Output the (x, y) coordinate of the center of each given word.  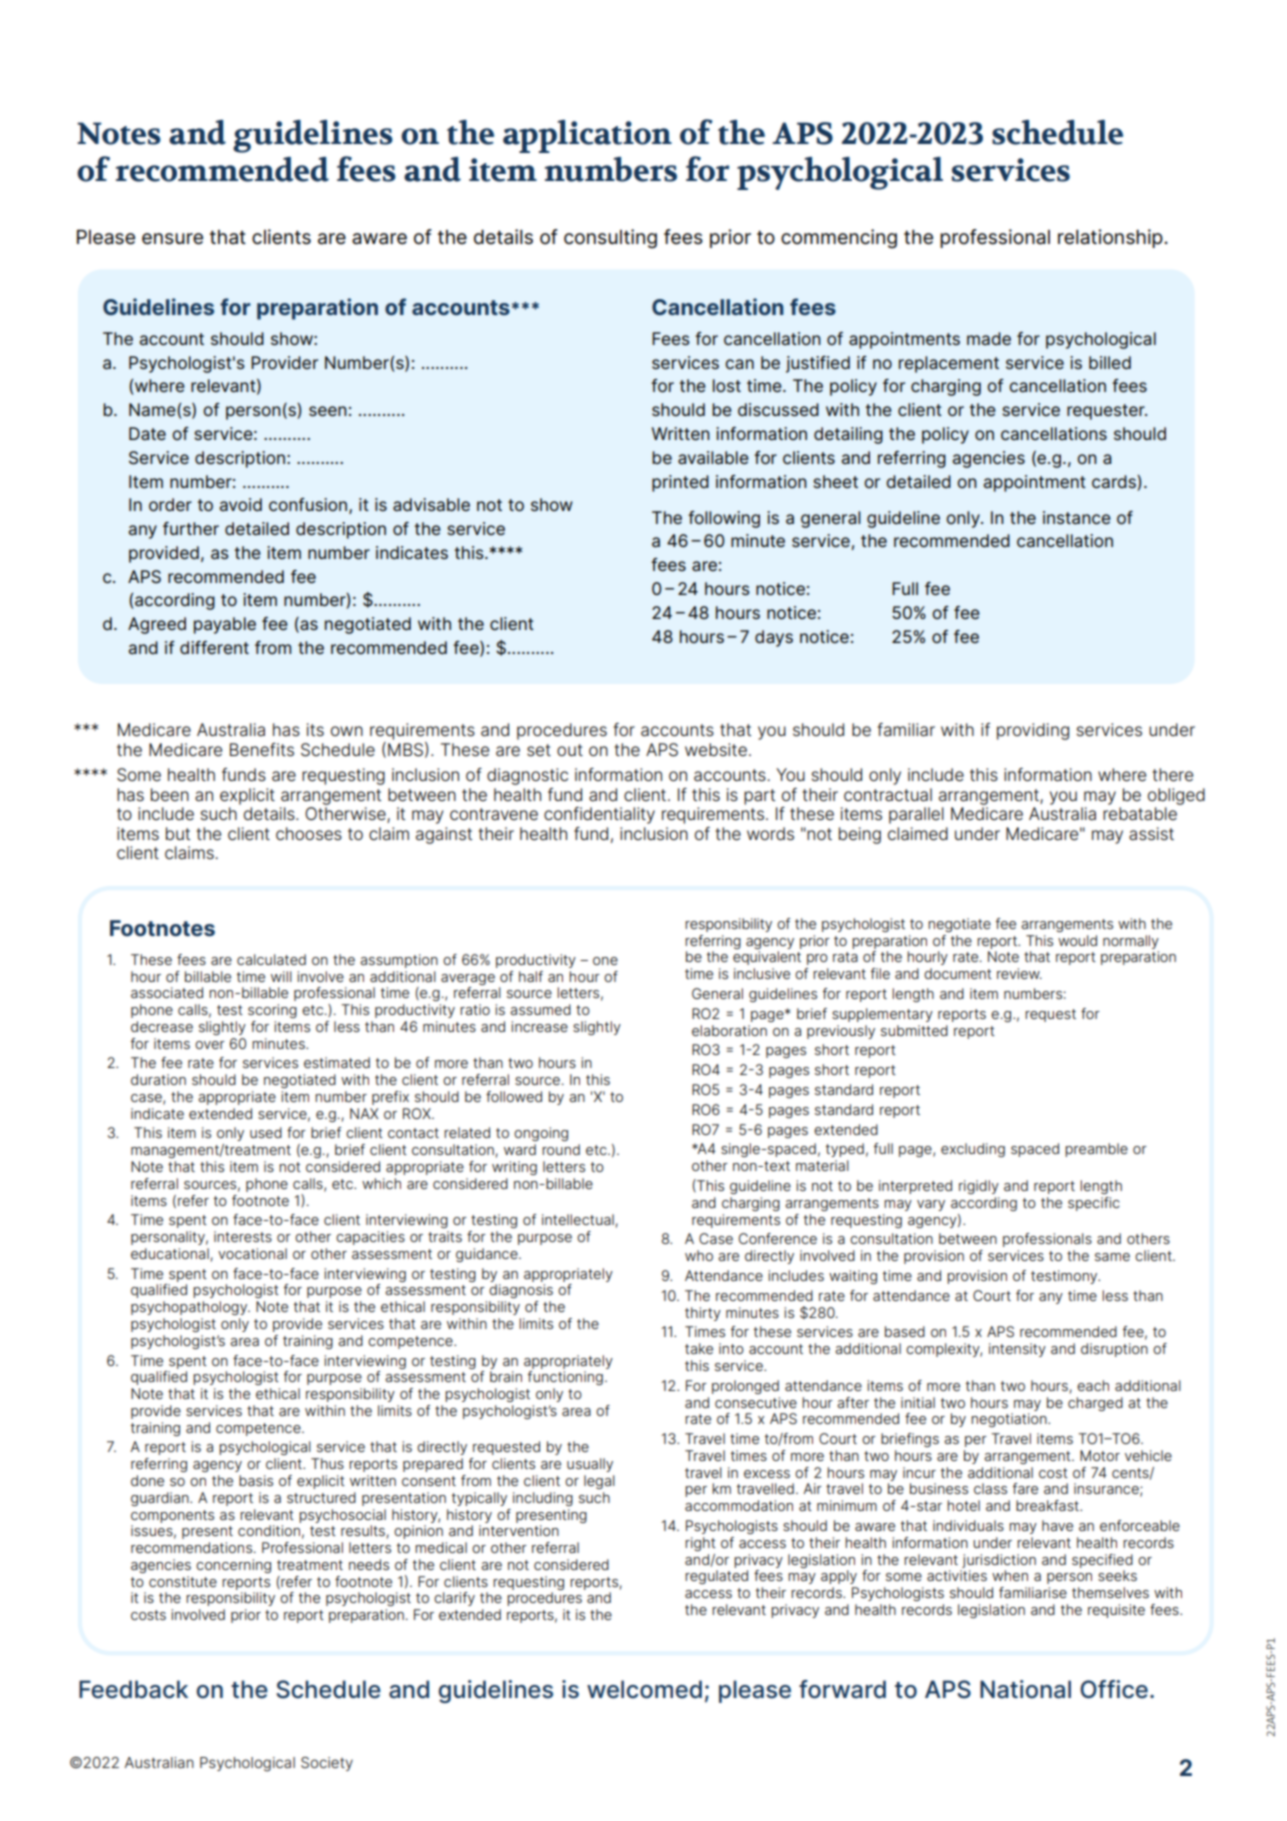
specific (1094, 1204)
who (699, 1255)
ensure (172, 239)
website (716, 749)
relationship (1111, 238)
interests (243, 1236)
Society (327, 1764)
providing (1033, 731)
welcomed (644, 1689)
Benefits (262, 749)
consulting (610, 238)
